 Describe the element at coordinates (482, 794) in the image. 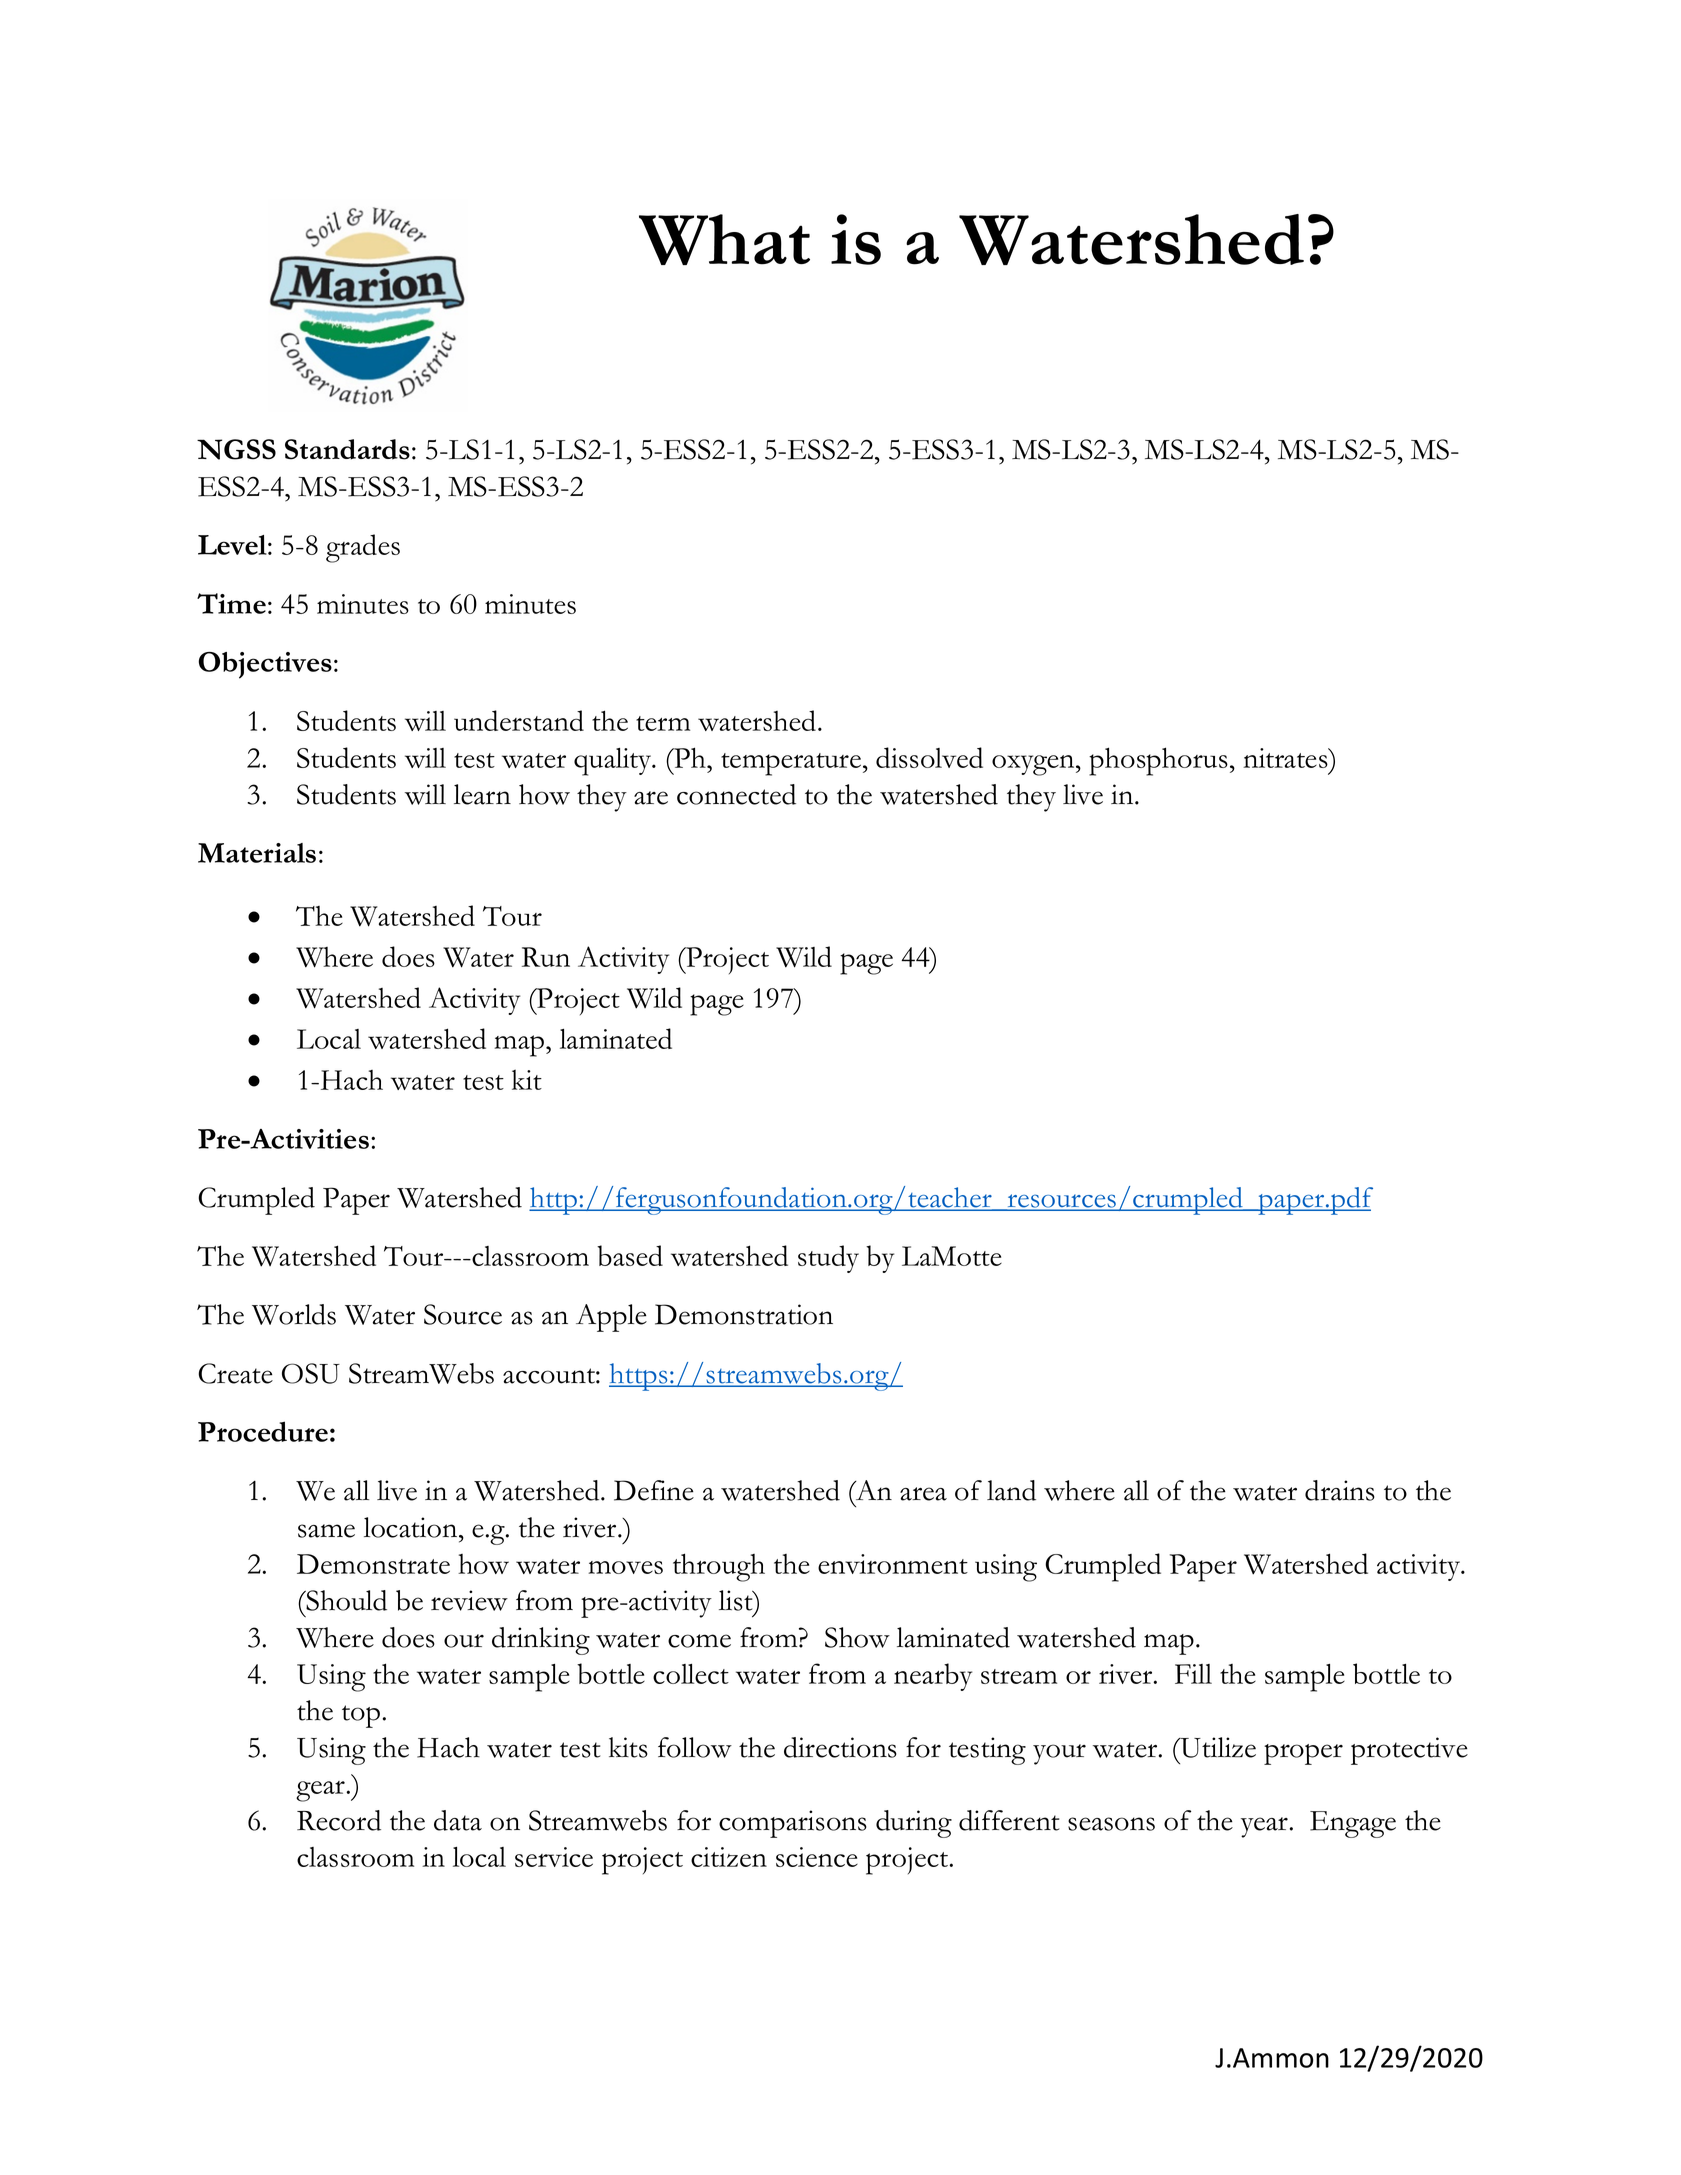

I see `learn` at that location.
